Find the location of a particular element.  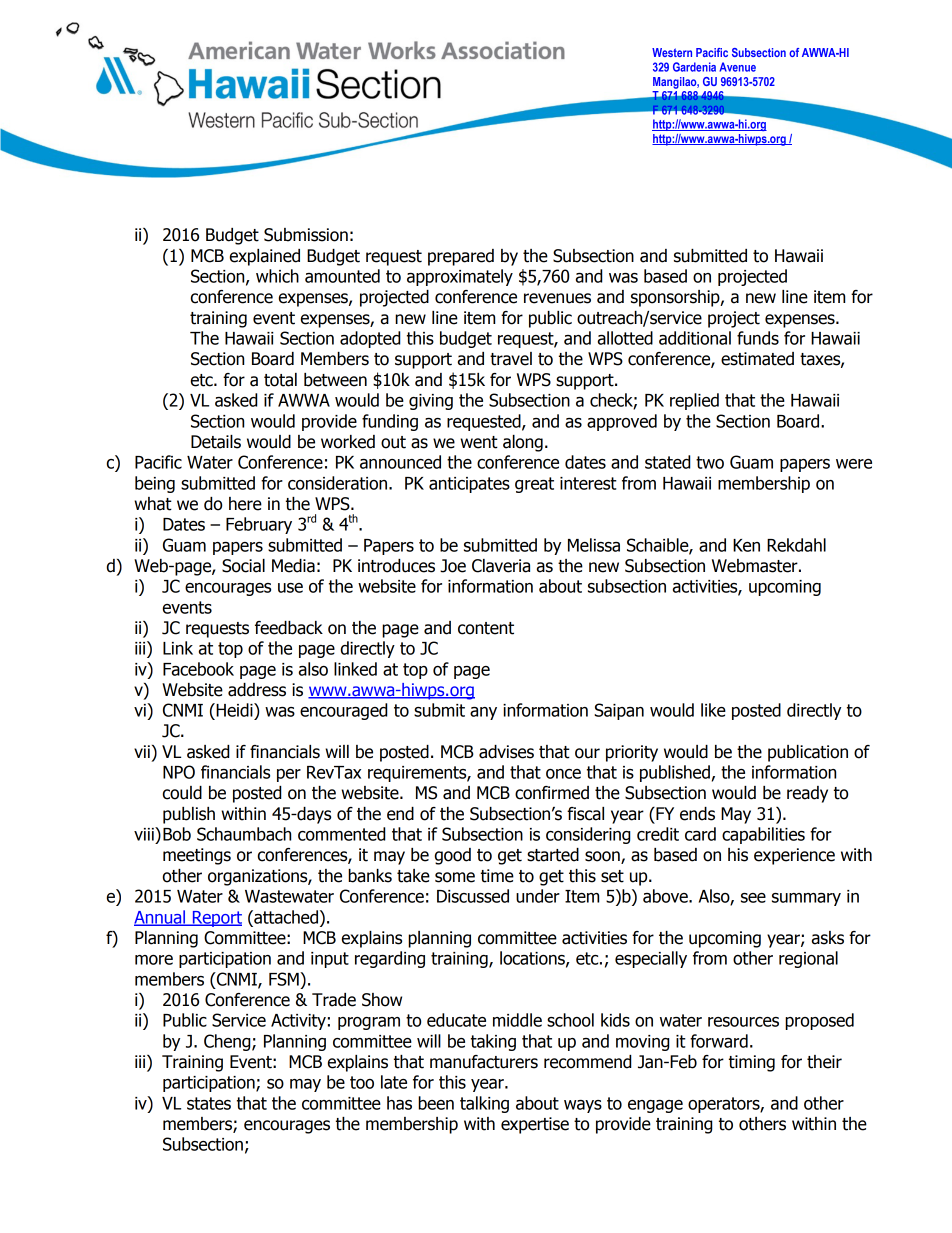

talking is located at coordinates (484, 1104).
